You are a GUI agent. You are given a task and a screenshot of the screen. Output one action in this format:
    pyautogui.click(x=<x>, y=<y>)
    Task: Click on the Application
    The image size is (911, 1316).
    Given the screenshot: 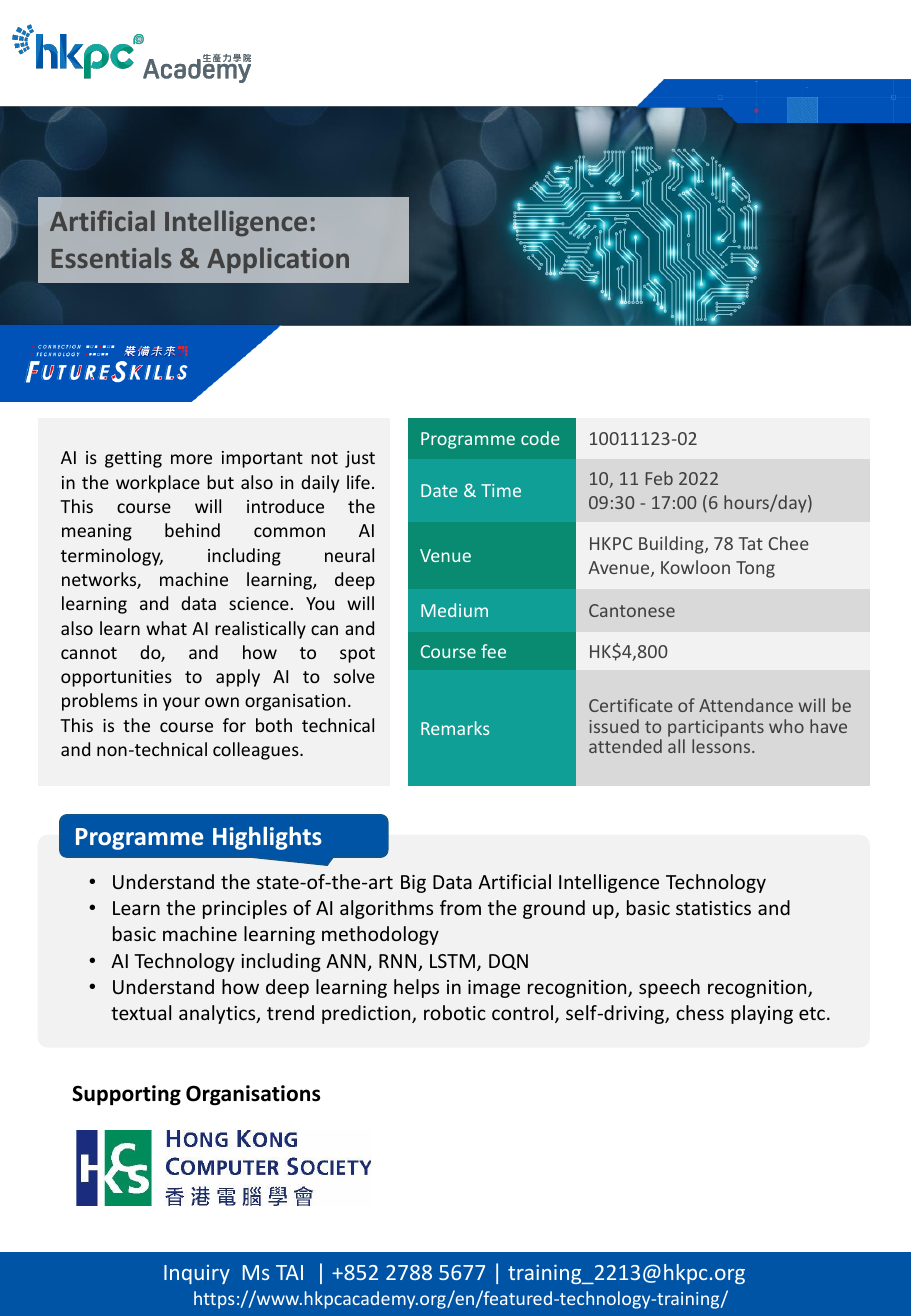 What is the action you would take?
    pyautogui.click(x=278, y=260)
